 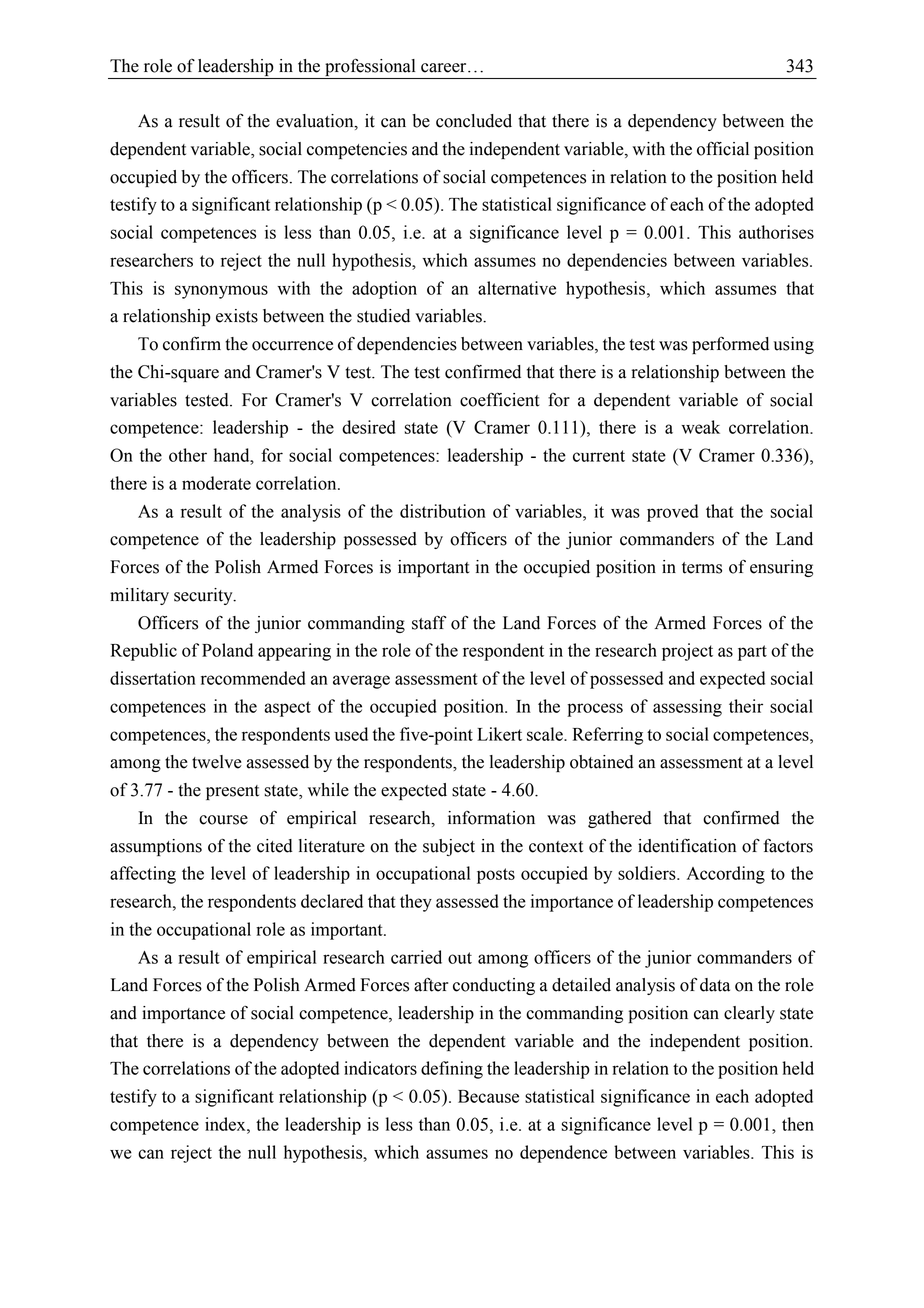 What do you see at coordinates (500, 399) in the page?
I see `coefficient` at bounding box center [500, 399].
